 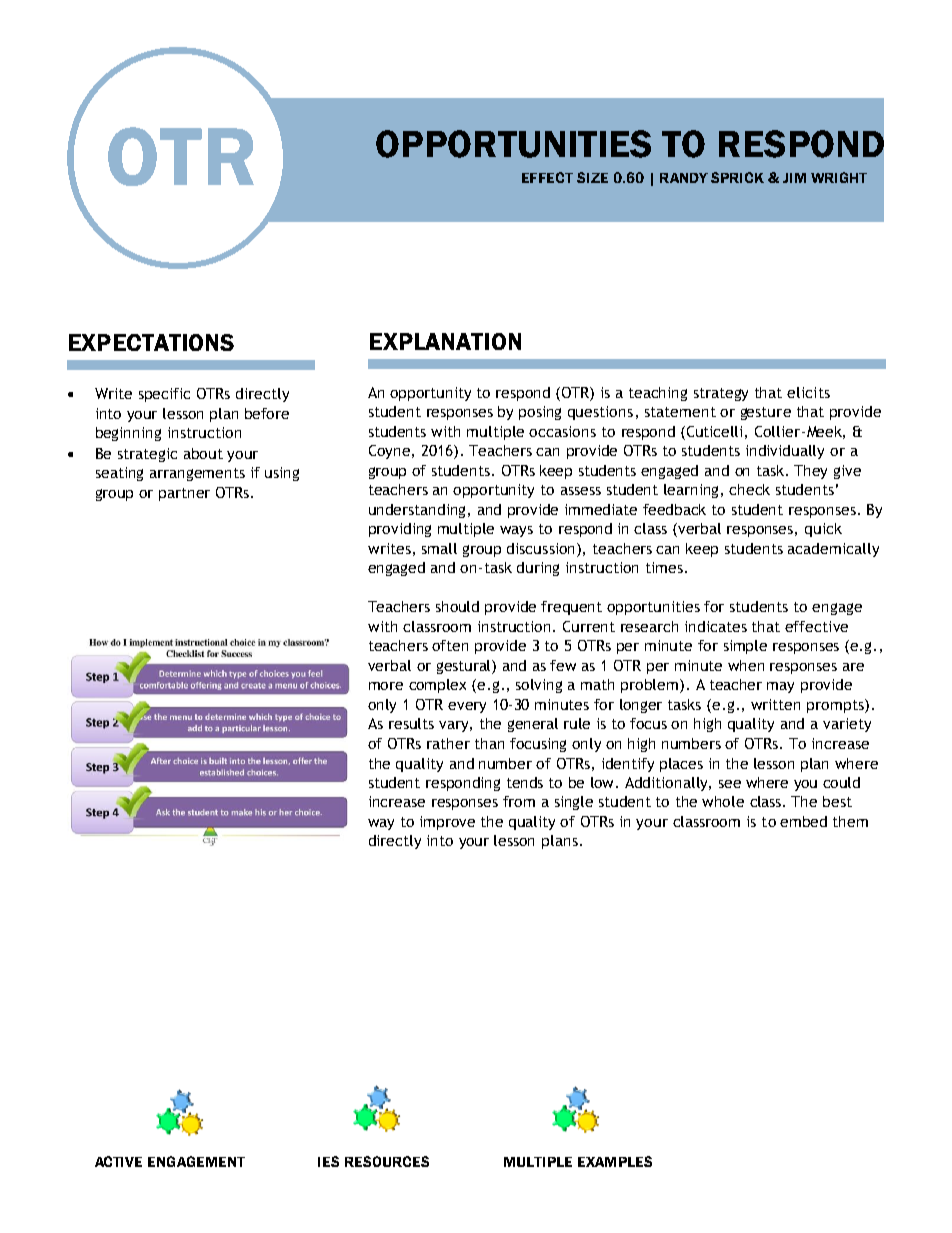 I want to click on SIZE, so click(x=592, y=177).
